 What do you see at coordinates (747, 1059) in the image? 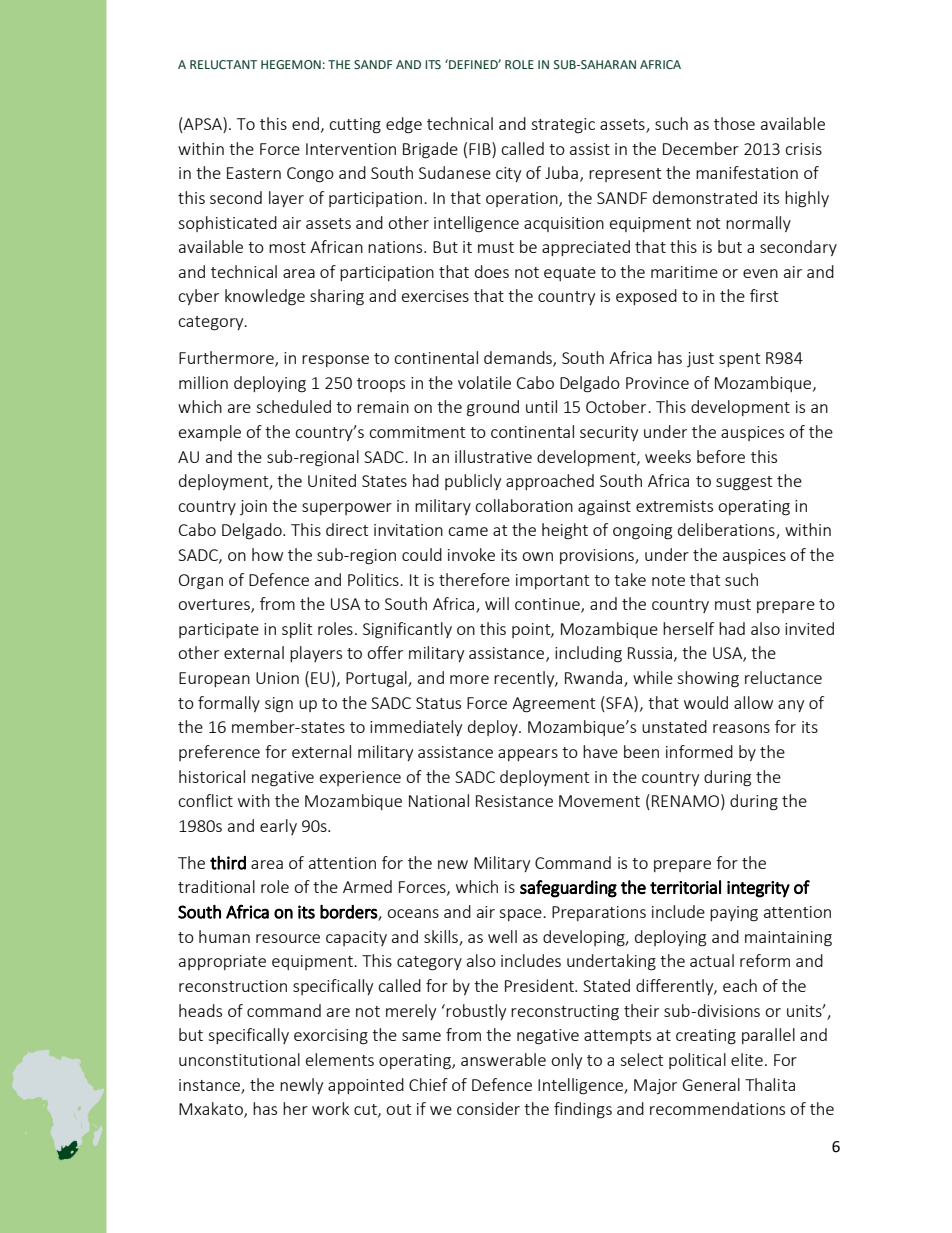
I see `elite` at bounding box center [747, 1059].
